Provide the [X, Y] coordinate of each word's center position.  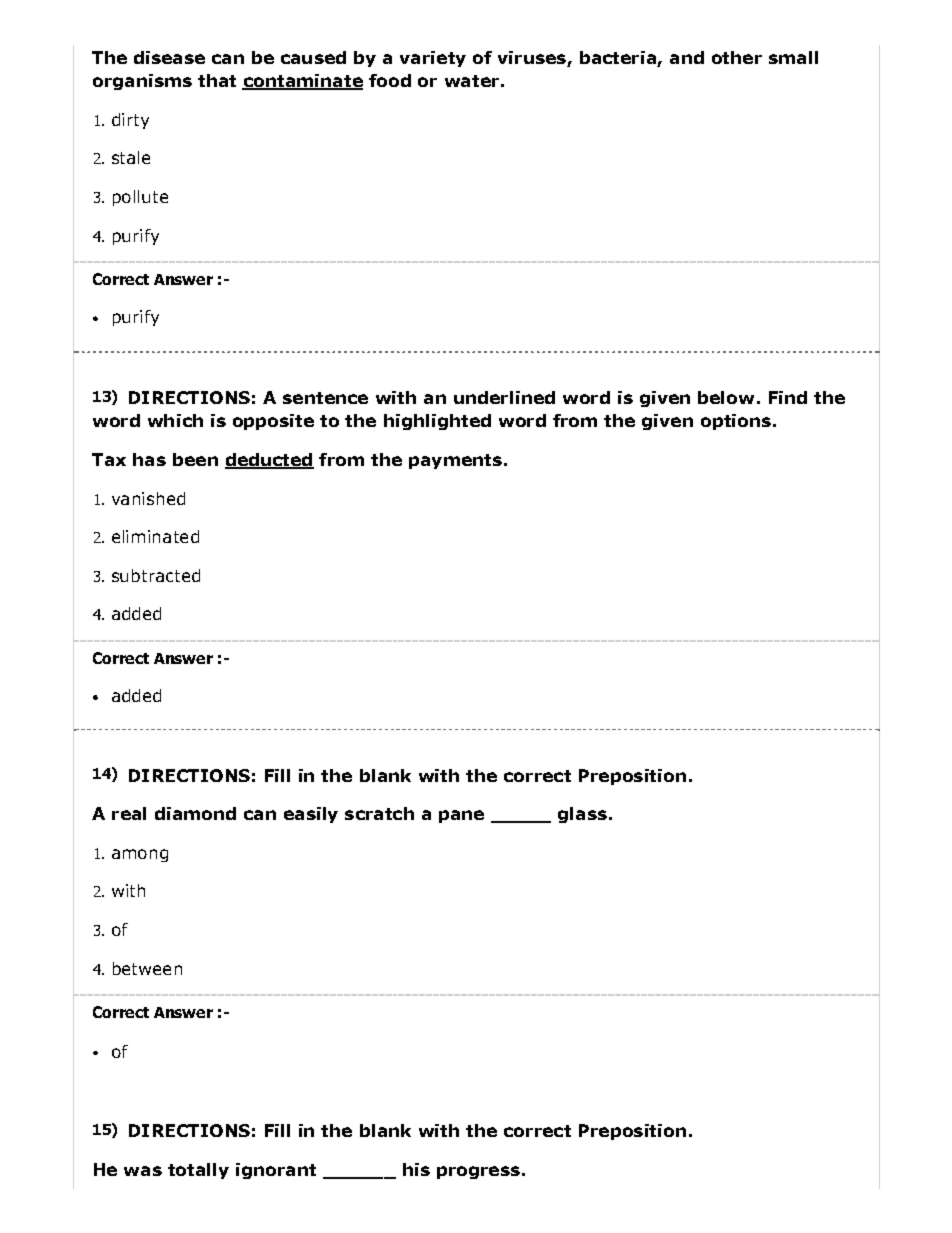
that [217, 80]
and [687, 57]
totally [198, 1171]
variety [433, 59]
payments [455, 461]
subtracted [156, 575]
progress [478, 1172]
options [736, 422]
